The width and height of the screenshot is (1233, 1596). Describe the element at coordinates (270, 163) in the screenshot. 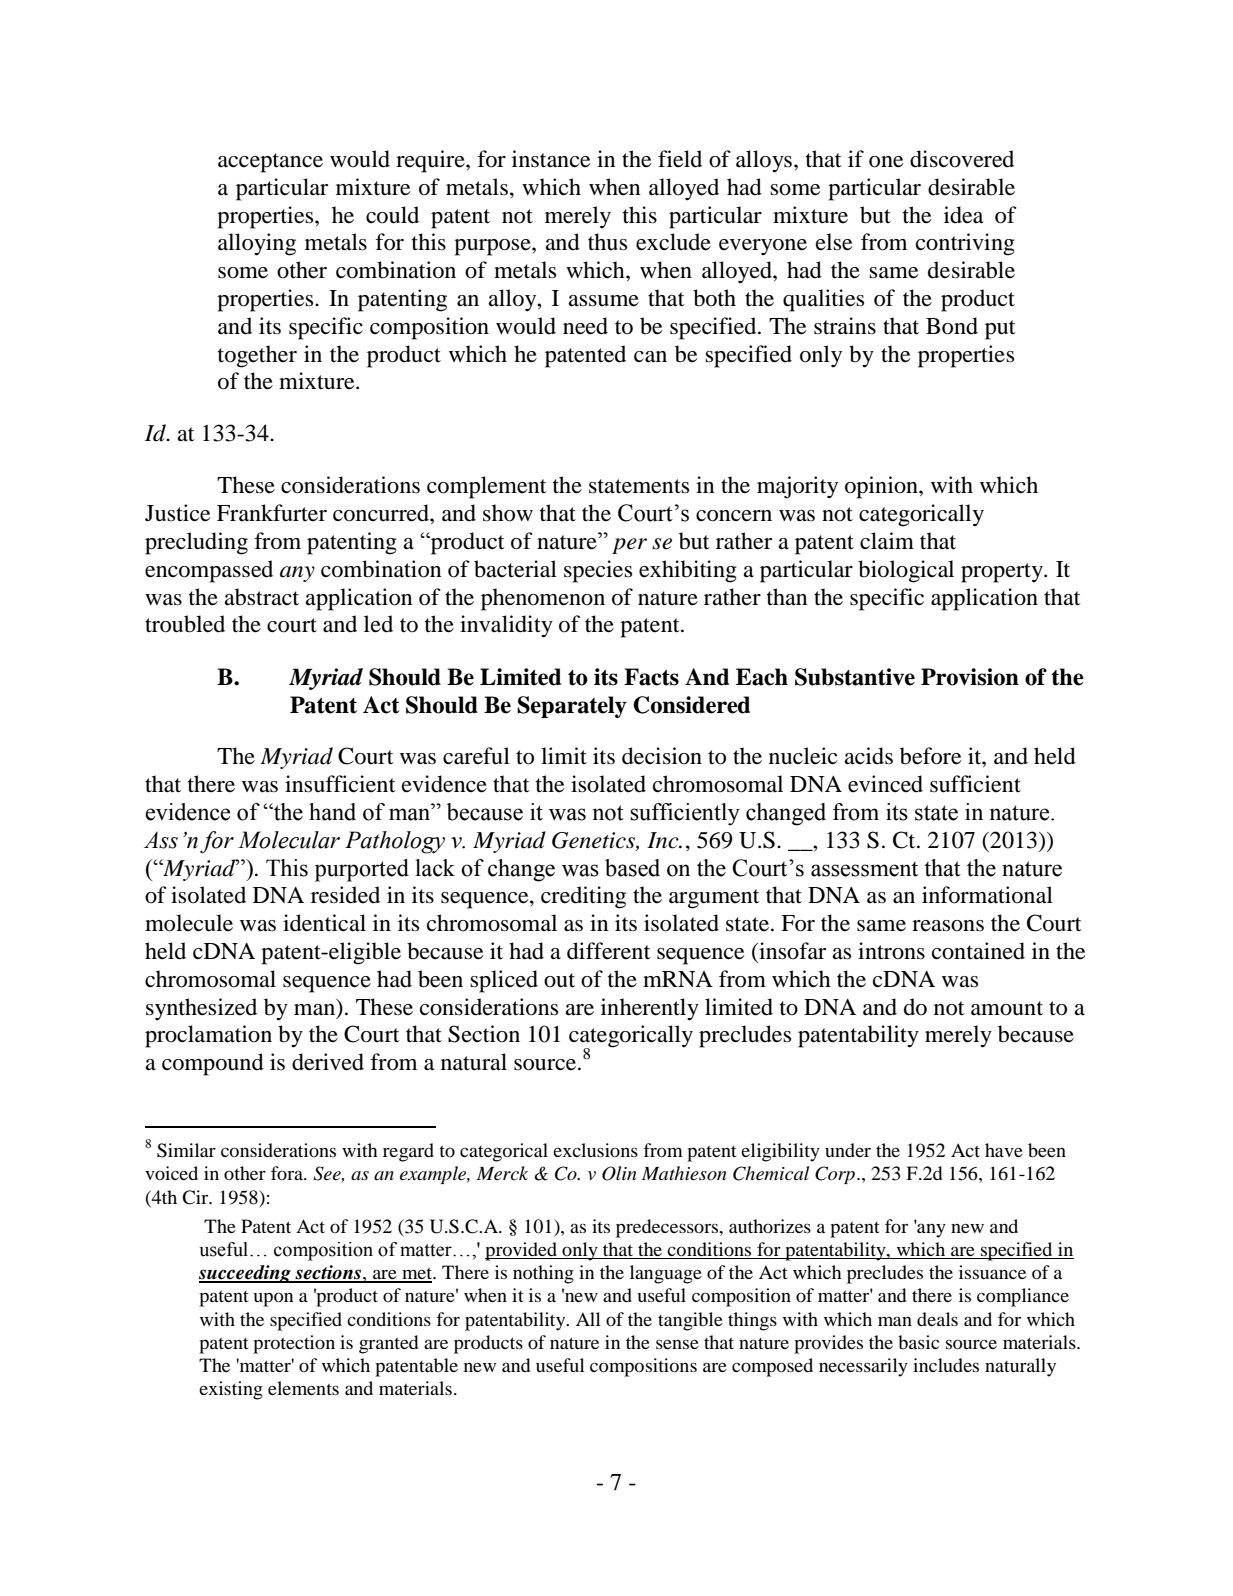

I see `acceptance` at that location.
